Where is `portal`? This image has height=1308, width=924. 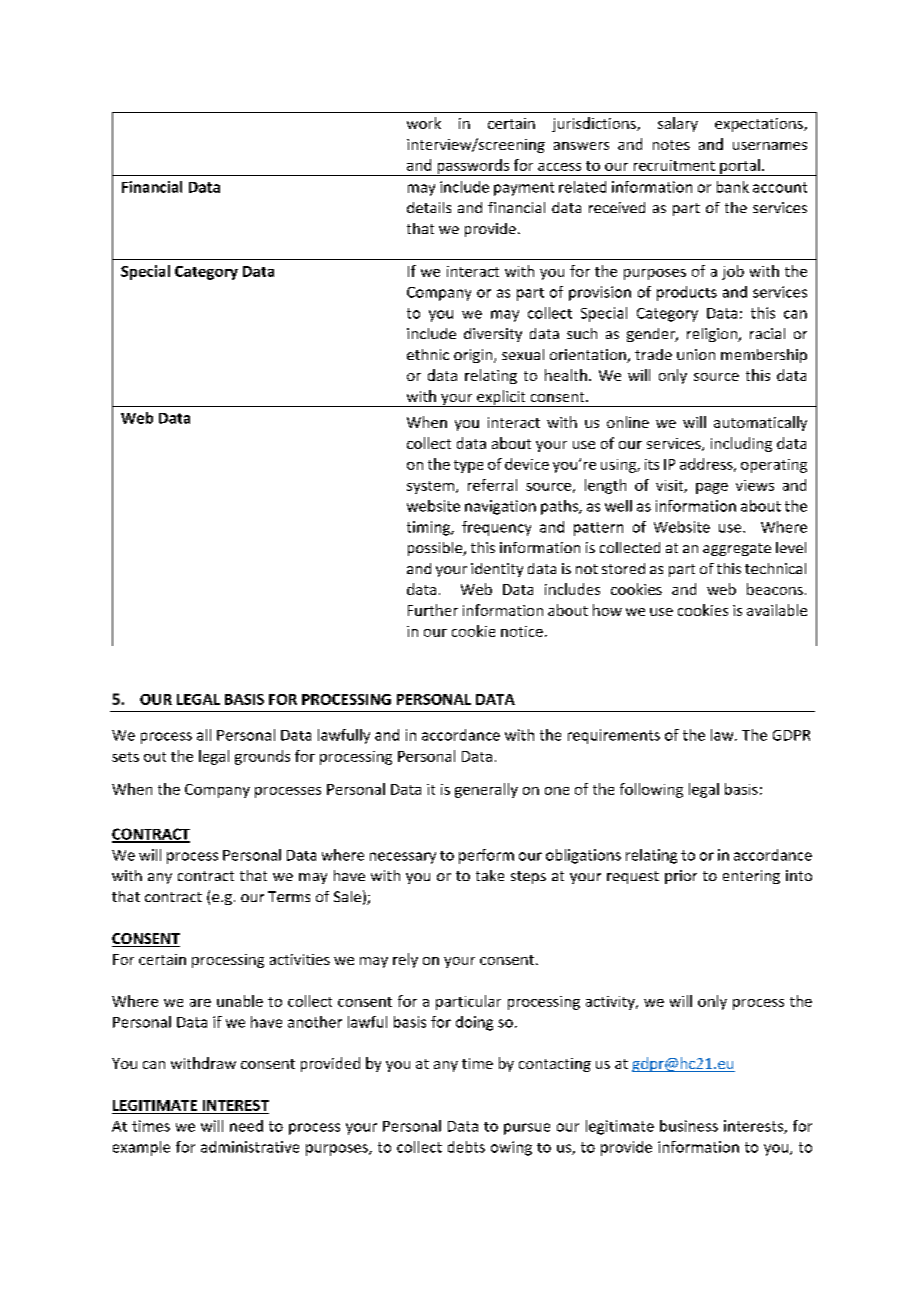 portal is located at coordinates (740, 167).
